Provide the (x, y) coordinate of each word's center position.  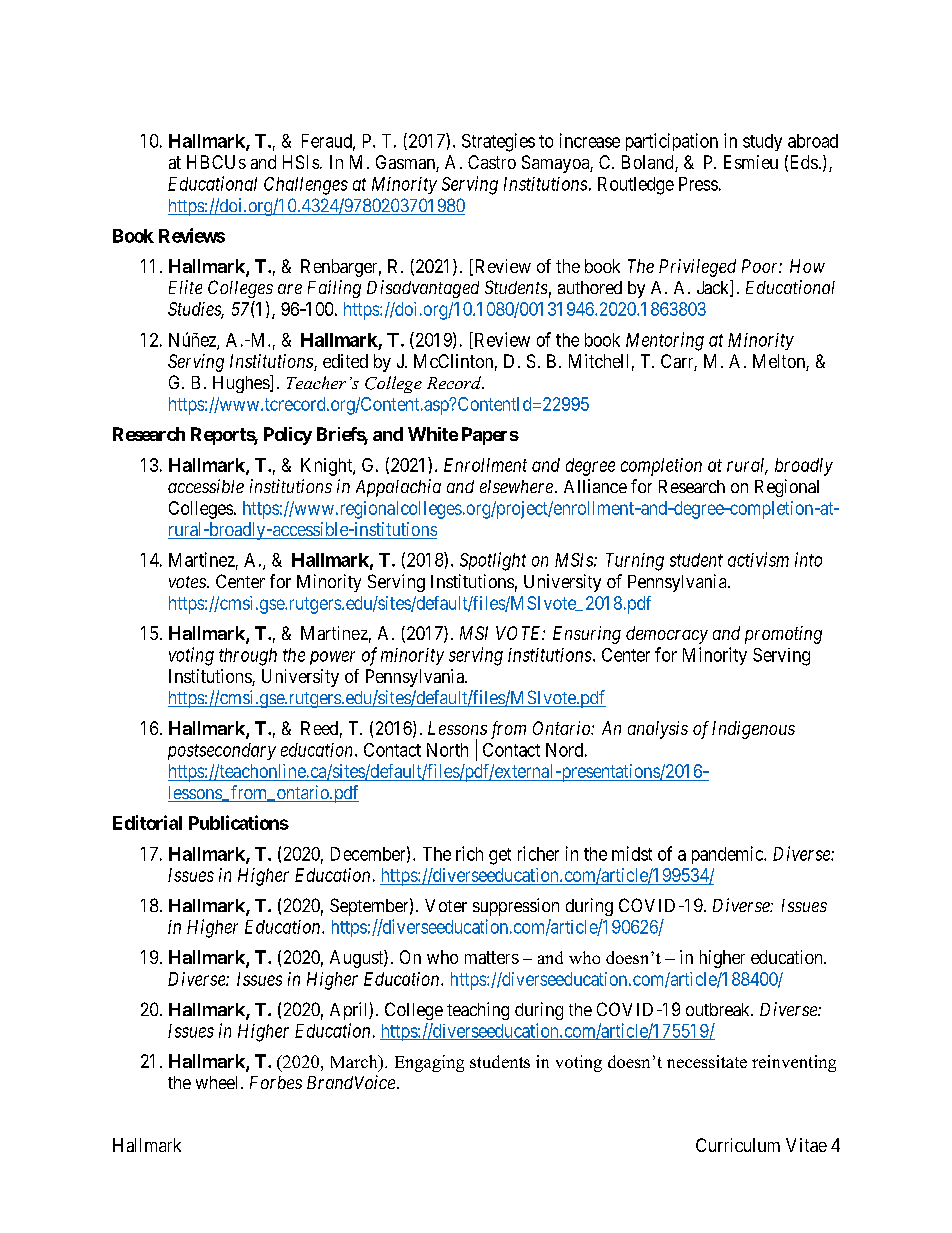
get (500, 856)
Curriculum (738, 1145)
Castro (492, 162)
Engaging (429, 1063)
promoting (783, 635)
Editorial (147, 822)
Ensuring (587, 635)
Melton (780, 362)
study (762, 142)
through (248, 657)
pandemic (728, 855)
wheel (216, 1082)
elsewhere (516, 486)
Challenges (306, 186)
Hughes (242, 384)
